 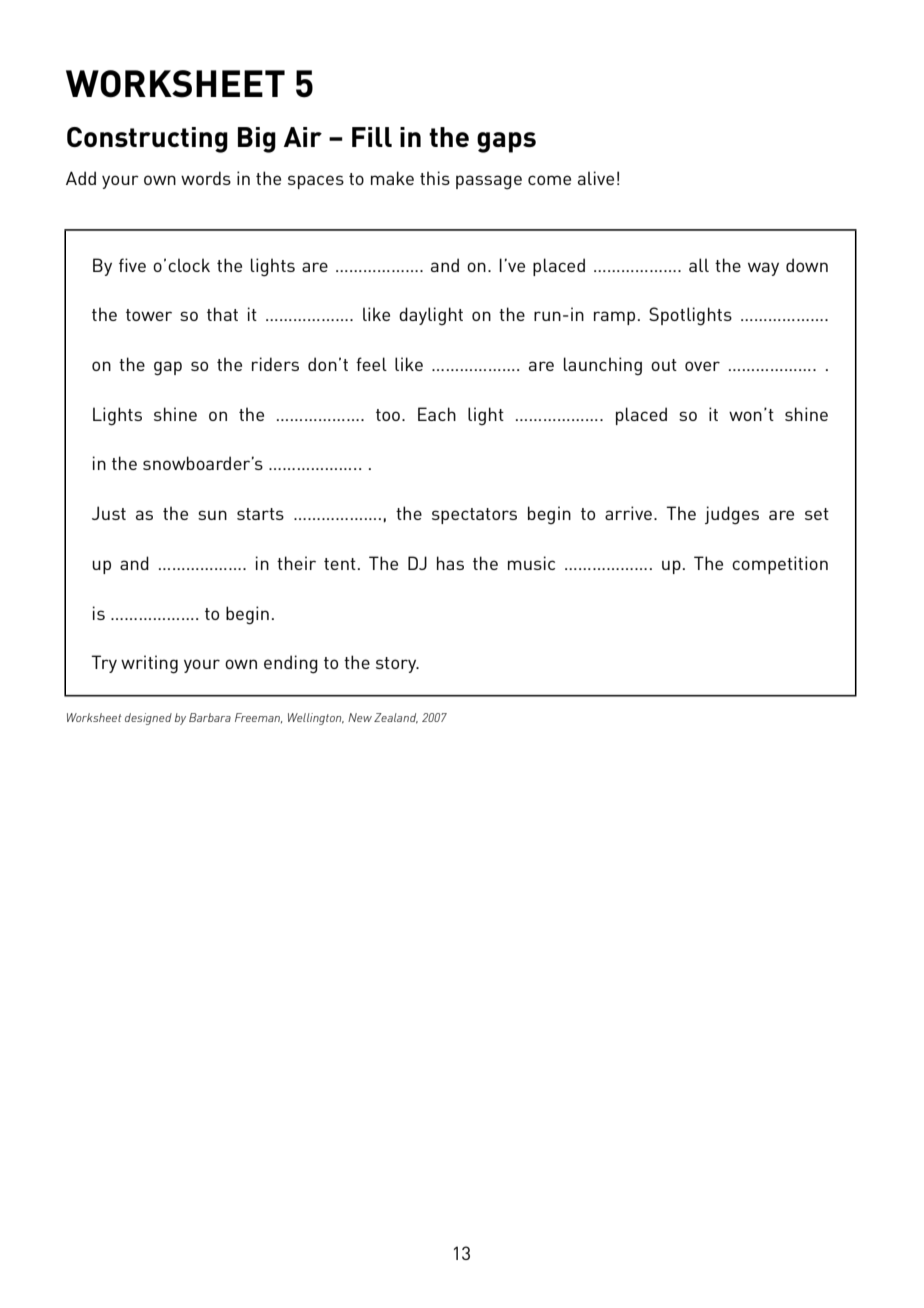 What do you see at coordinates (596, 178) in the screenshot?
I see `alive` at bounding box center [596, 178].
